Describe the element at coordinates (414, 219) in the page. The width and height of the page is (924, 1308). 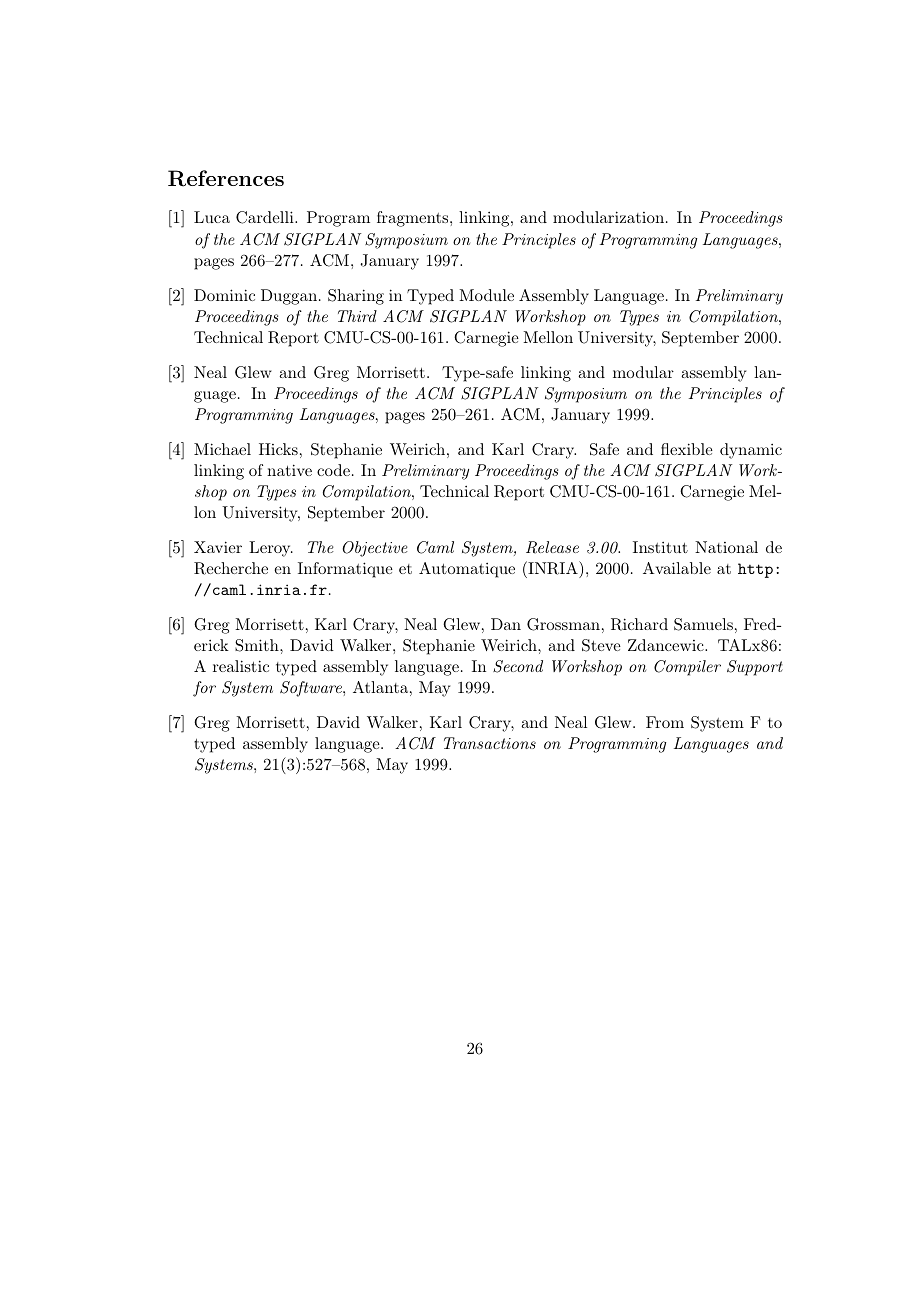
I see `fragments` at that location.
